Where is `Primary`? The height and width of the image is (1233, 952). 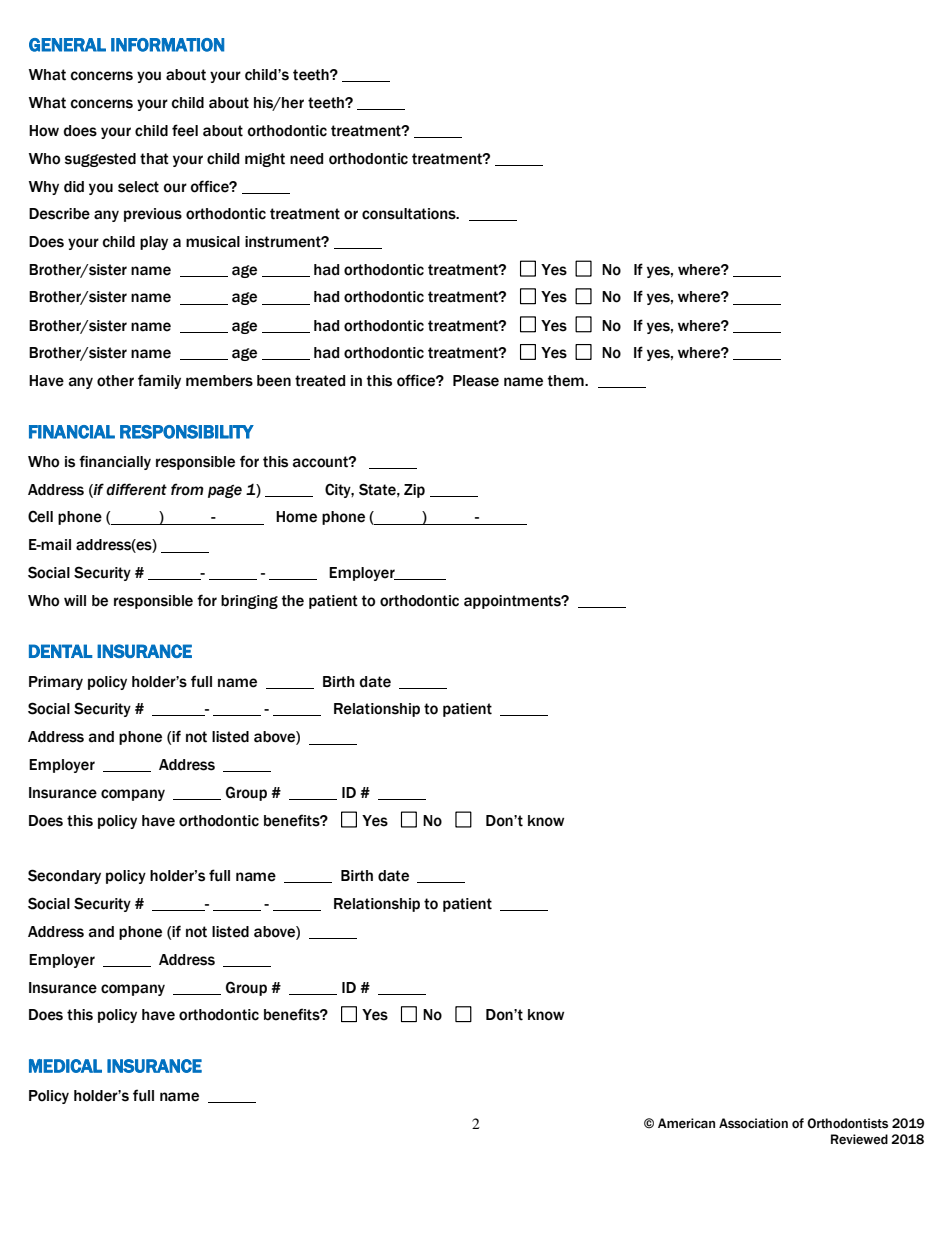
Primary is located at coordinates (56, 683).
